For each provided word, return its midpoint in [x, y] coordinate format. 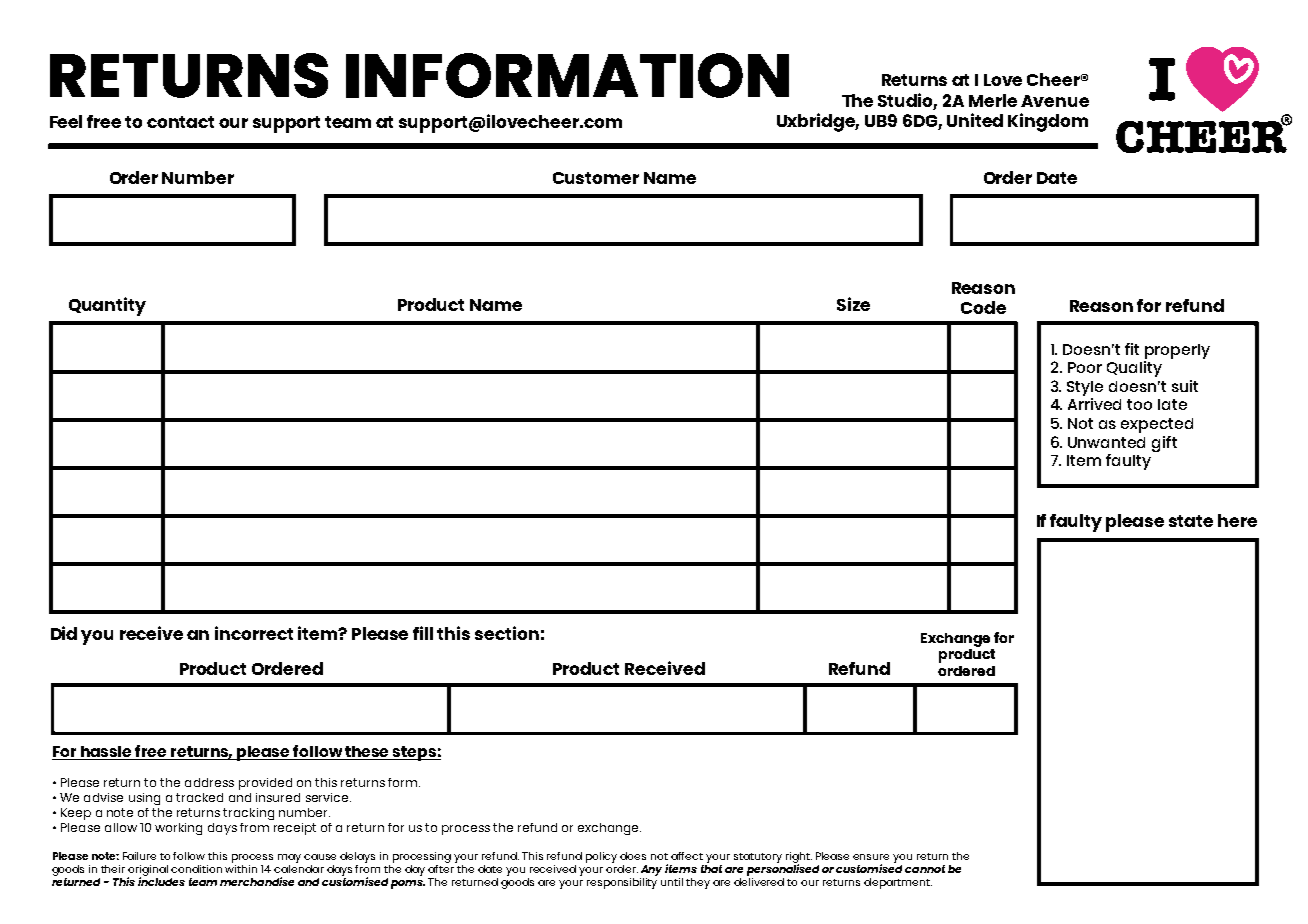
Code [983, 307]
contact [180, 122]
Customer [596, 178]
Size [853, 304]
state [1191, 521]
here [1237, 520]
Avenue [1055, 101]
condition [196, 869]
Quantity [107, 306]
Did [64, 633]
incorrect [254, 633]
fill [423, 633]
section [507, 633]
